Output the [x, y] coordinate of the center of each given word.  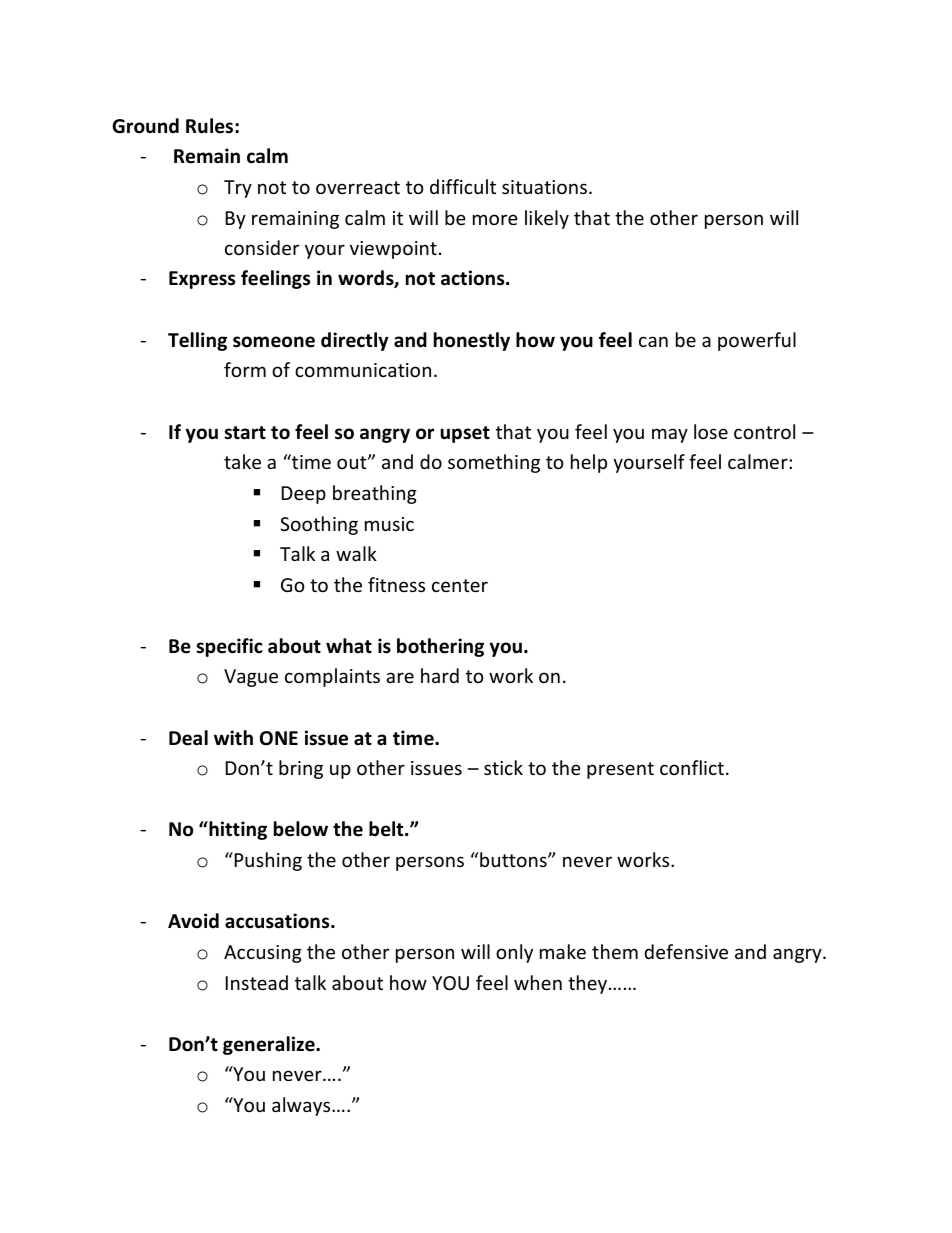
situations [544, 187]
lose [711, 431]
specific [229, 647]
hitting [237, 830]
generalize [270, 1045]
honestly [472, 341]
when [538, 982]
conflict [692, 767]
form [245, 369]
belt [387, 829]
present [620, 770]
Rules [211, 126]
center [460, 585]
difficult [463, 186]
